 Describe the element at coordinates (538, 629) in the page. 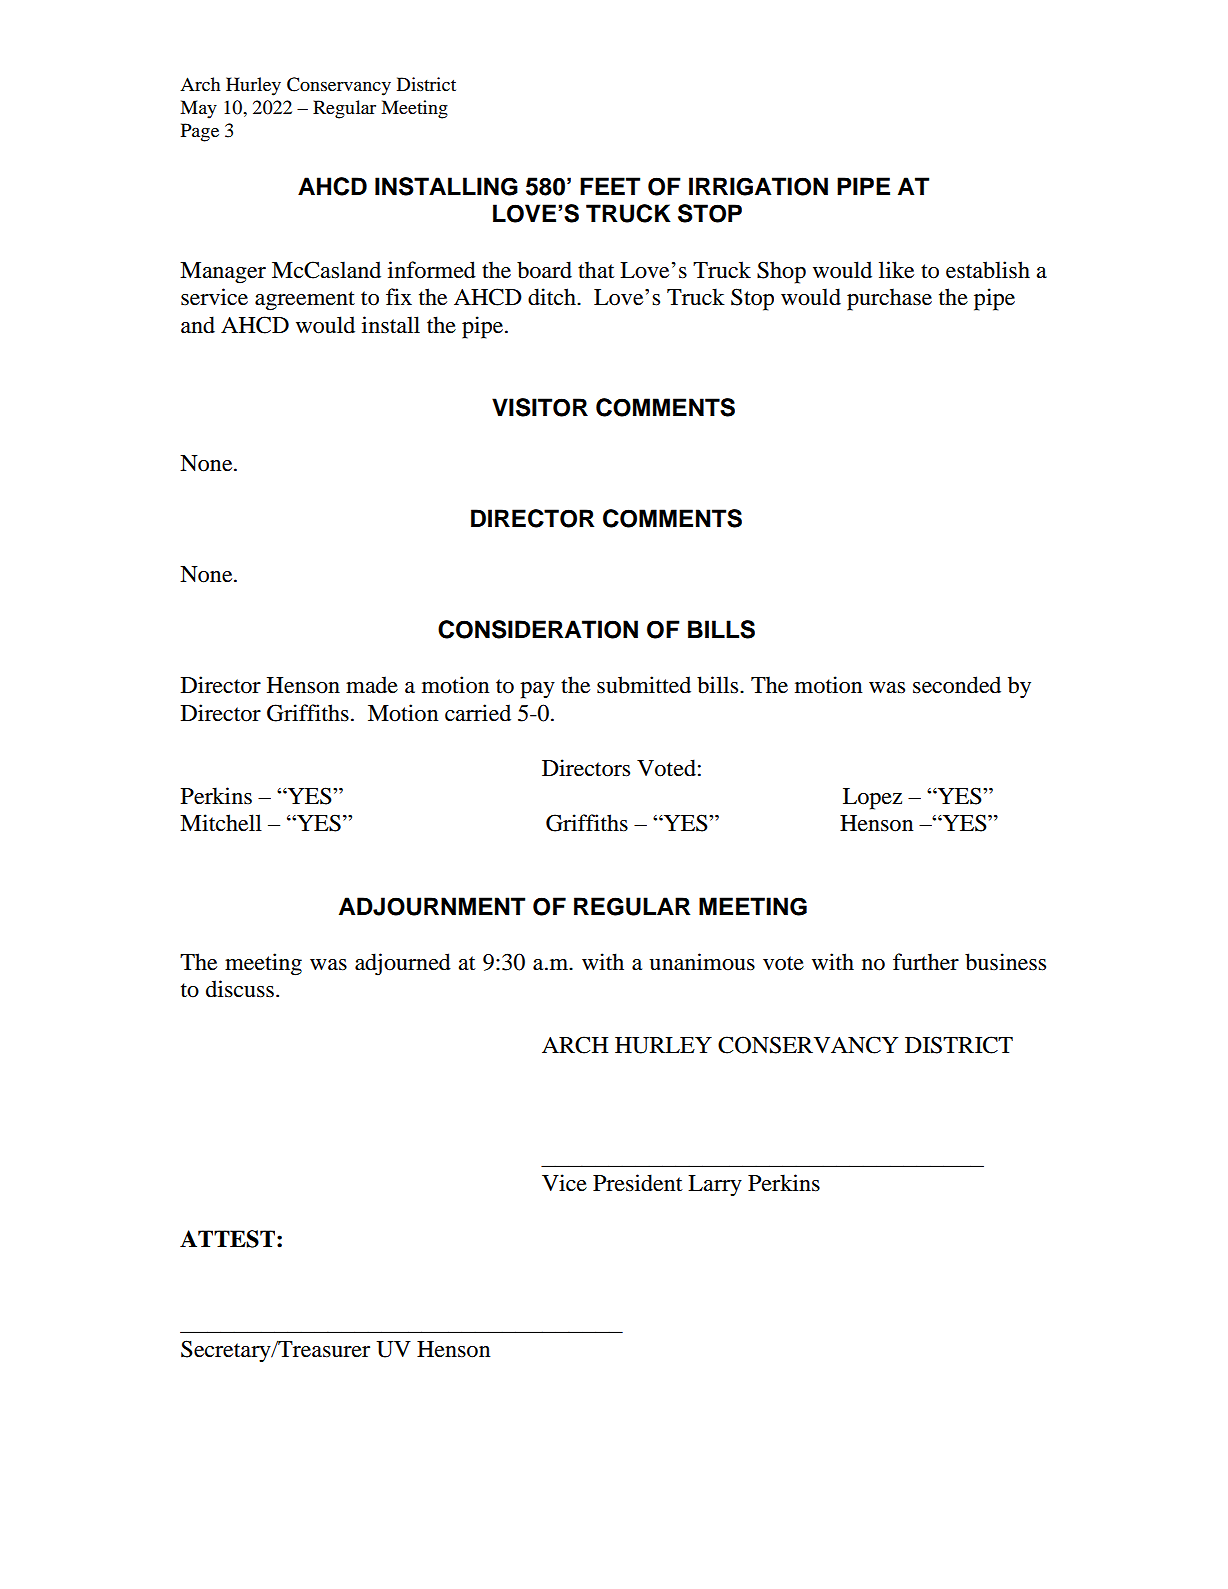

I see `CONSIDERATION` at that location.
